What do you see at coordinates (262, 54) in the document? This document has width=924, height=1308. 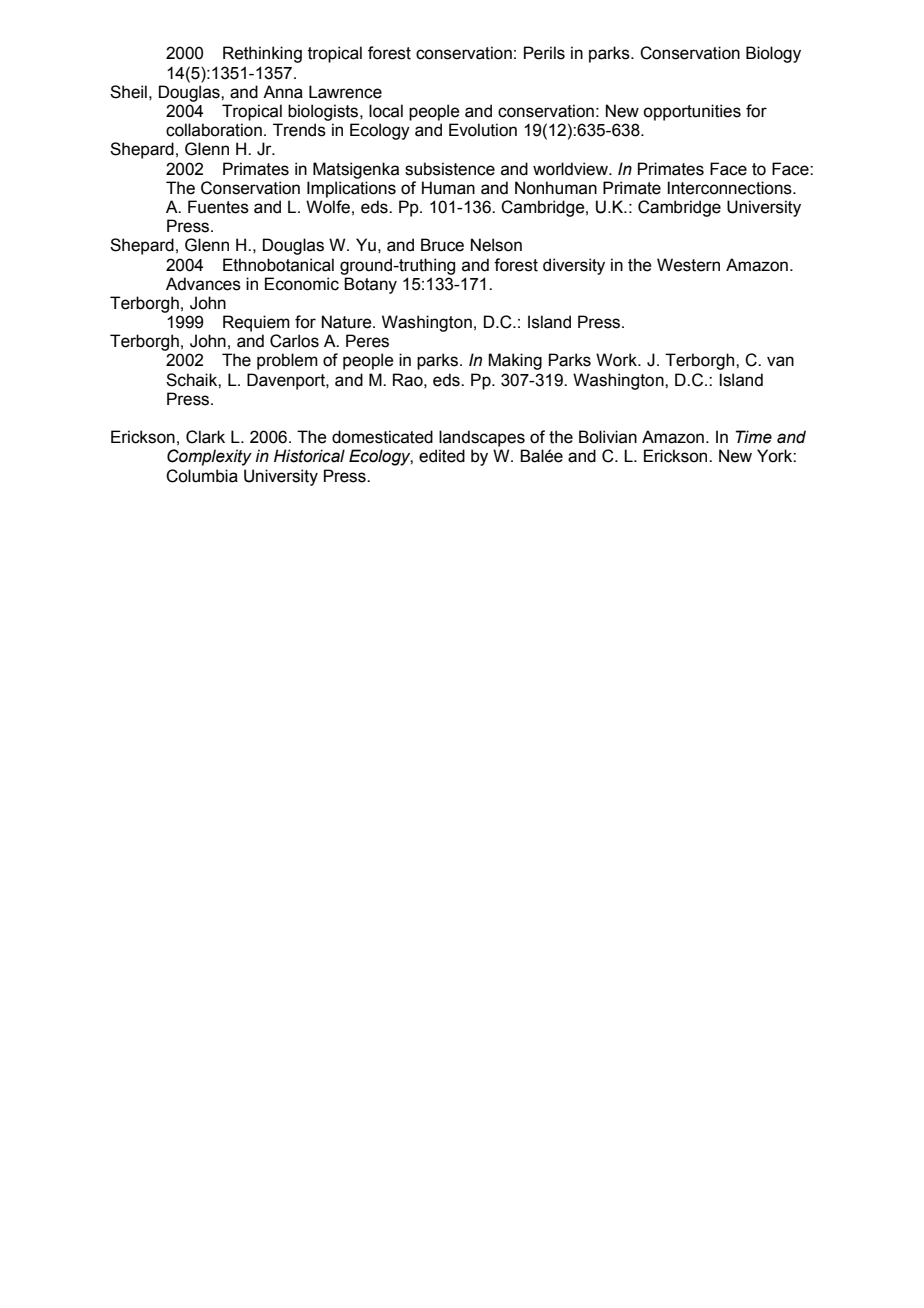 I see `Rethinking` at bounding box center [262, 54].
